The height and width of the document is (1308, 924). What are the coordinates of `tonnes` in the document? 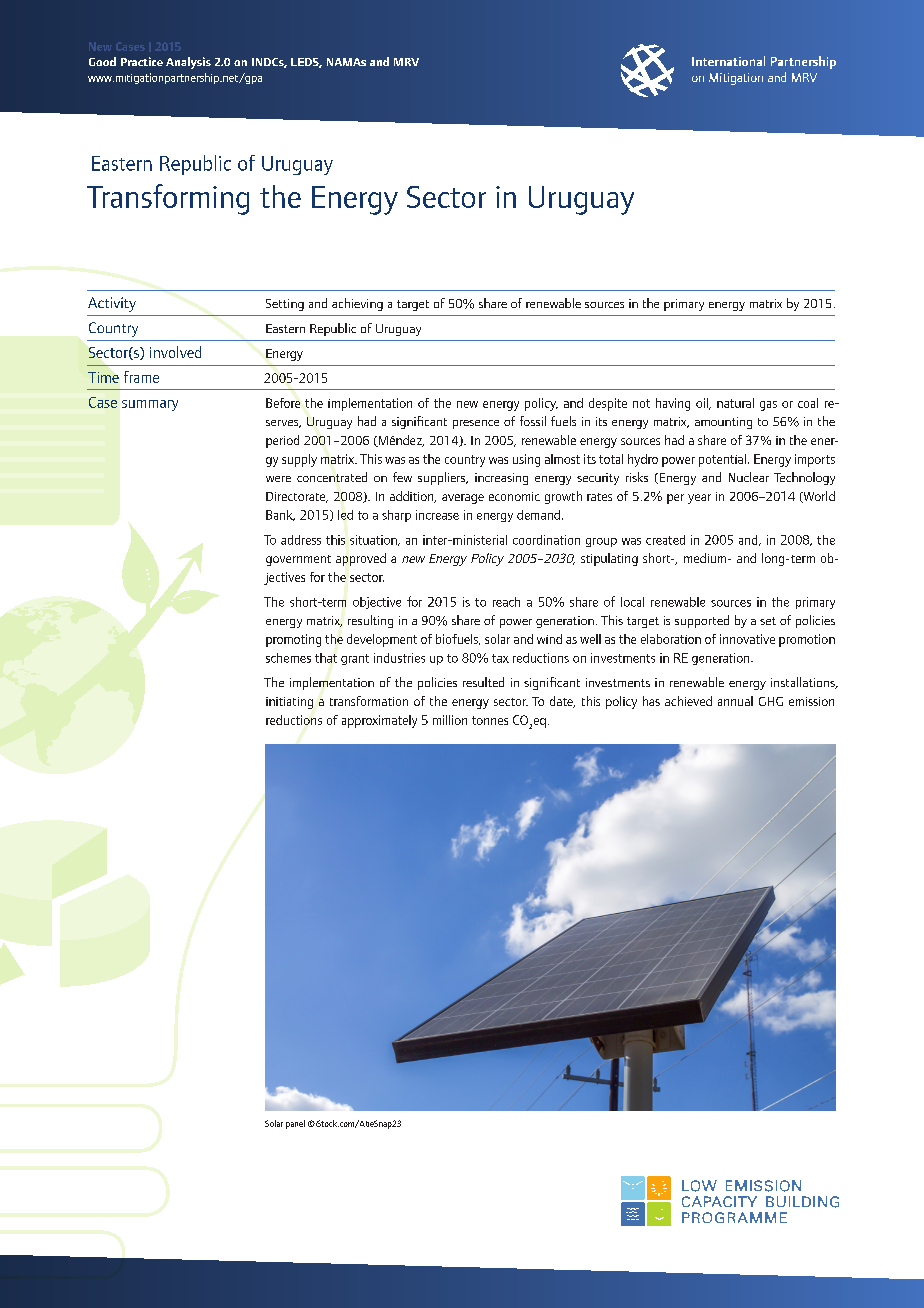 It's located at (490, 720).
